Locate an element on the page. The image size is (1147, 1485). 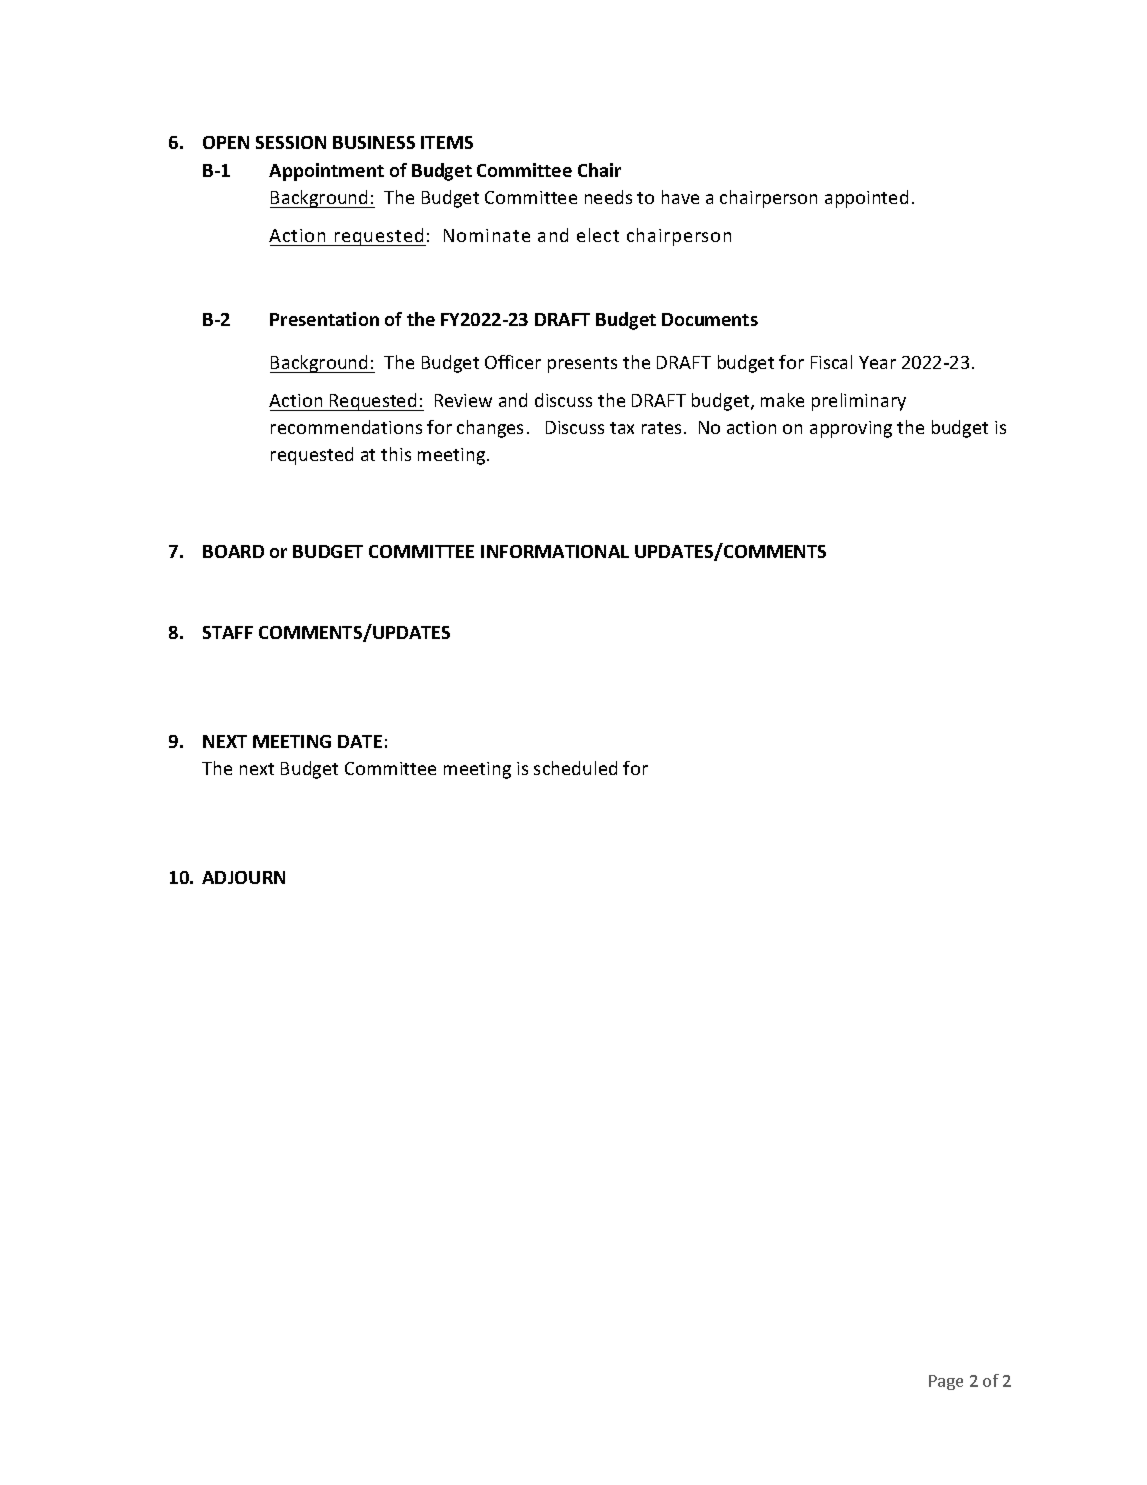
STAFF is located at coordinates (228, 632).
